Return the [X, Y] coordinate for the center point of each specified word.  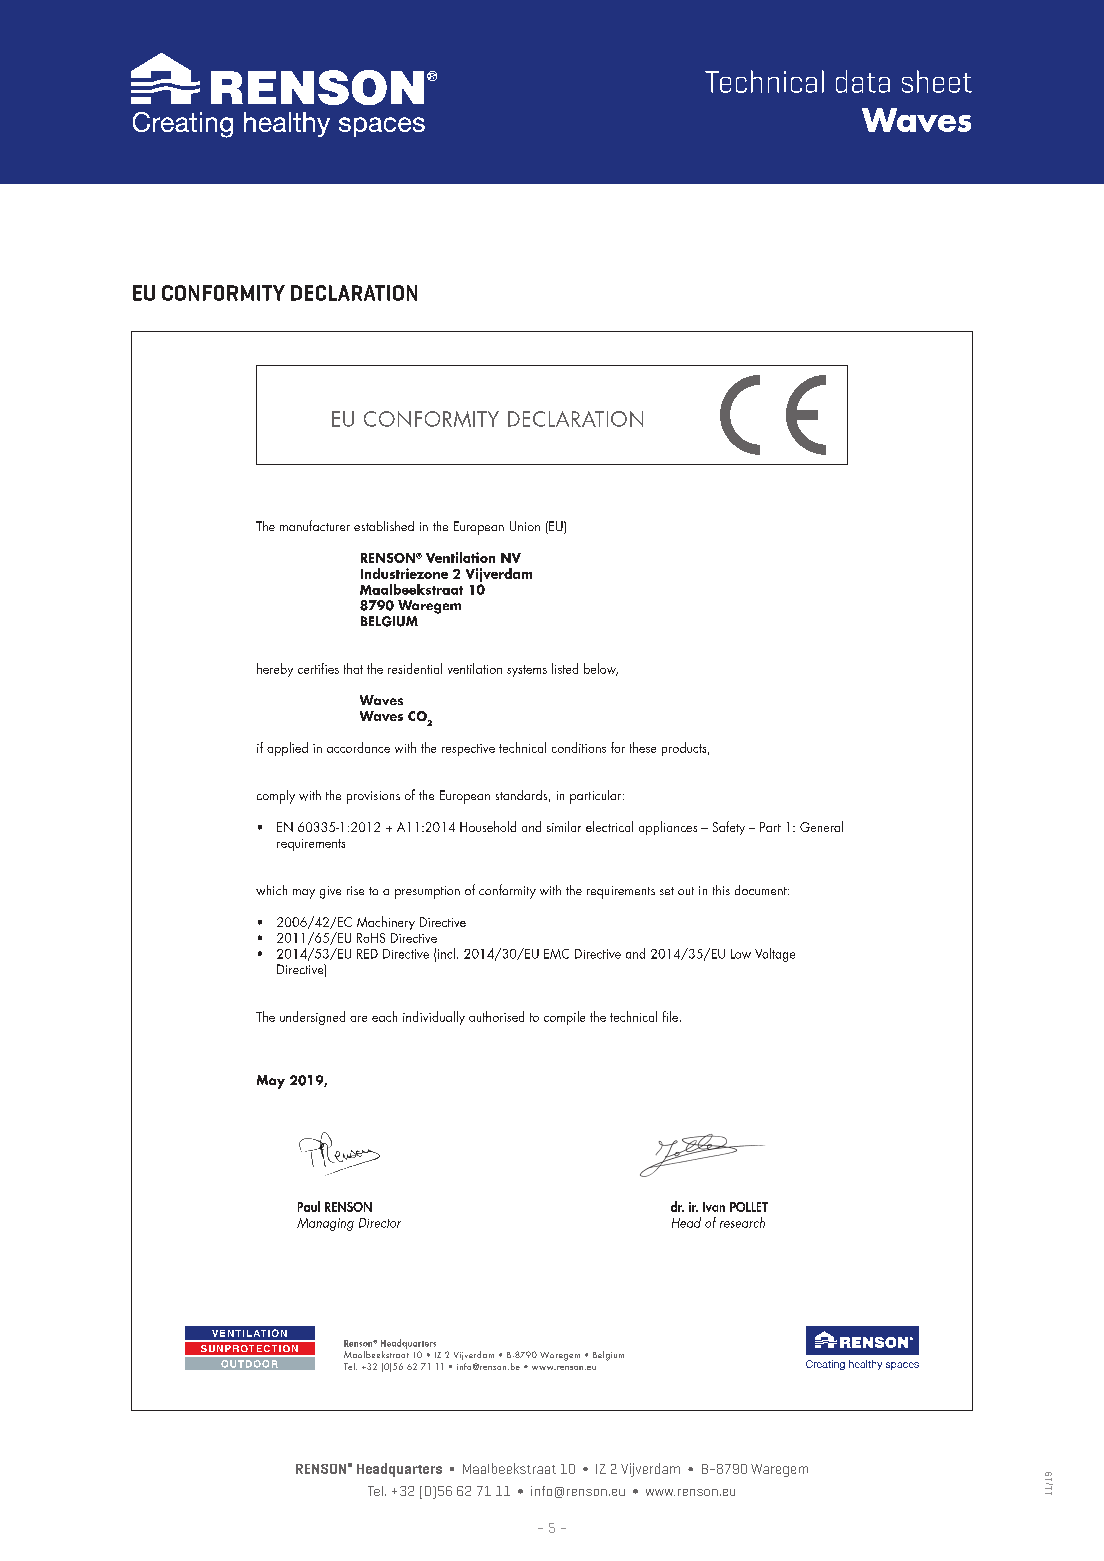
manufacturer [315, 525]
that [353, 668]
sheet [937, 81]
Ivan [714, 1207]
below [601, 669]
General [821, 826]
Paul [309, 1206]
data [863, 81]
